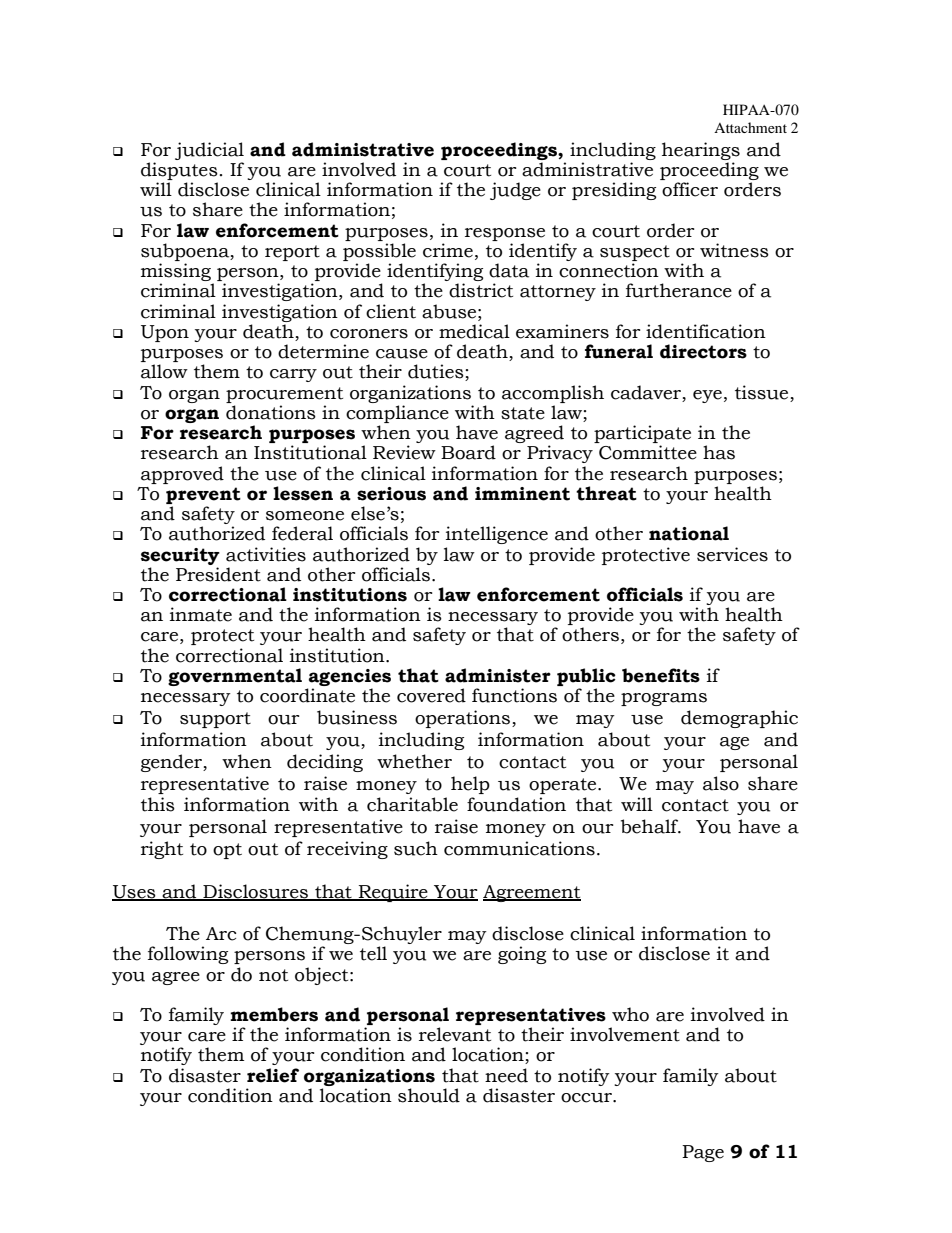 This document has width=952, height=1233. Describe the element at coordinates (515, 191) in the document. I see `judge` at that location.
